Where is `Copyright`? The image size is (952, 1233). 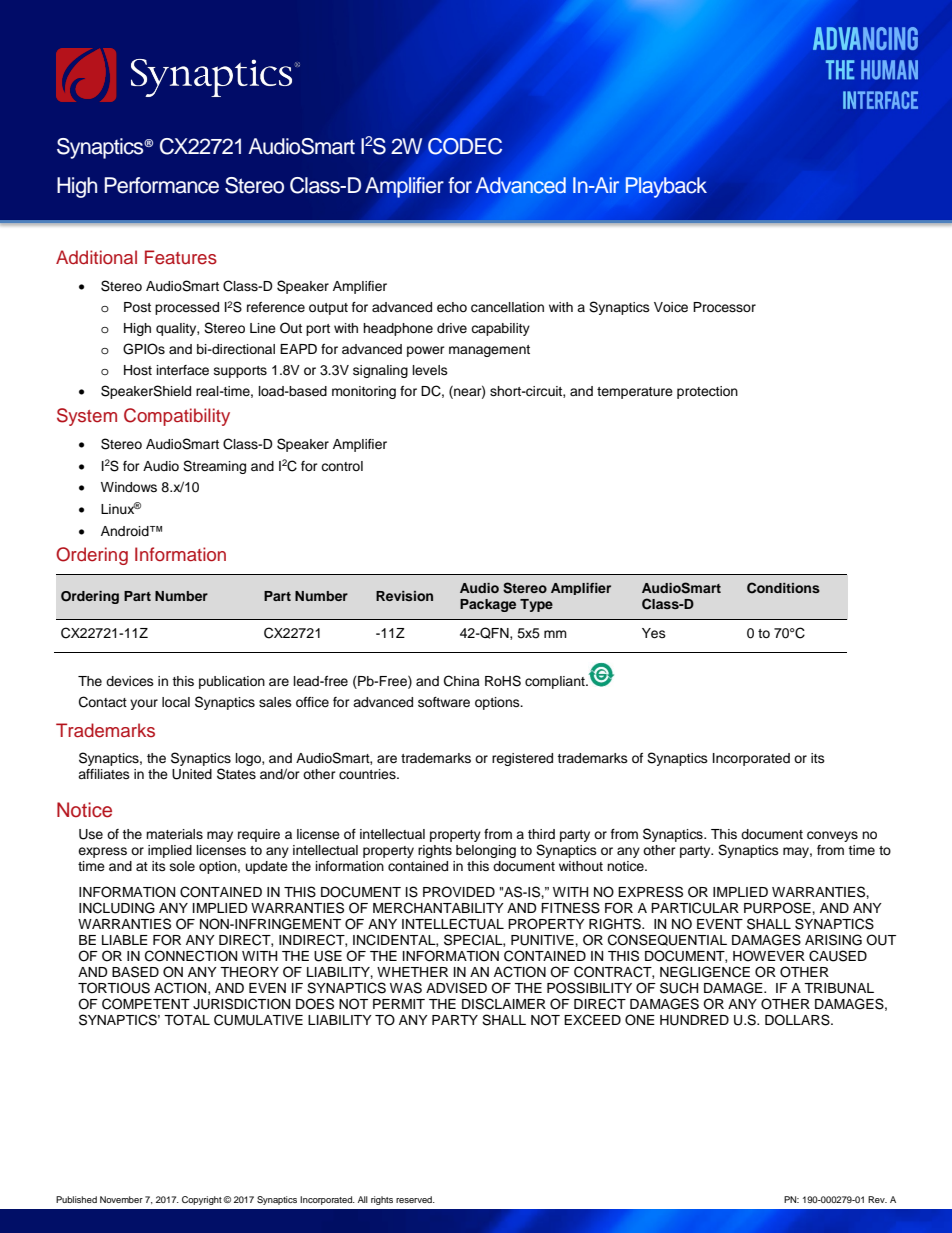
Copyright is located at coordinates (203, 1200).
